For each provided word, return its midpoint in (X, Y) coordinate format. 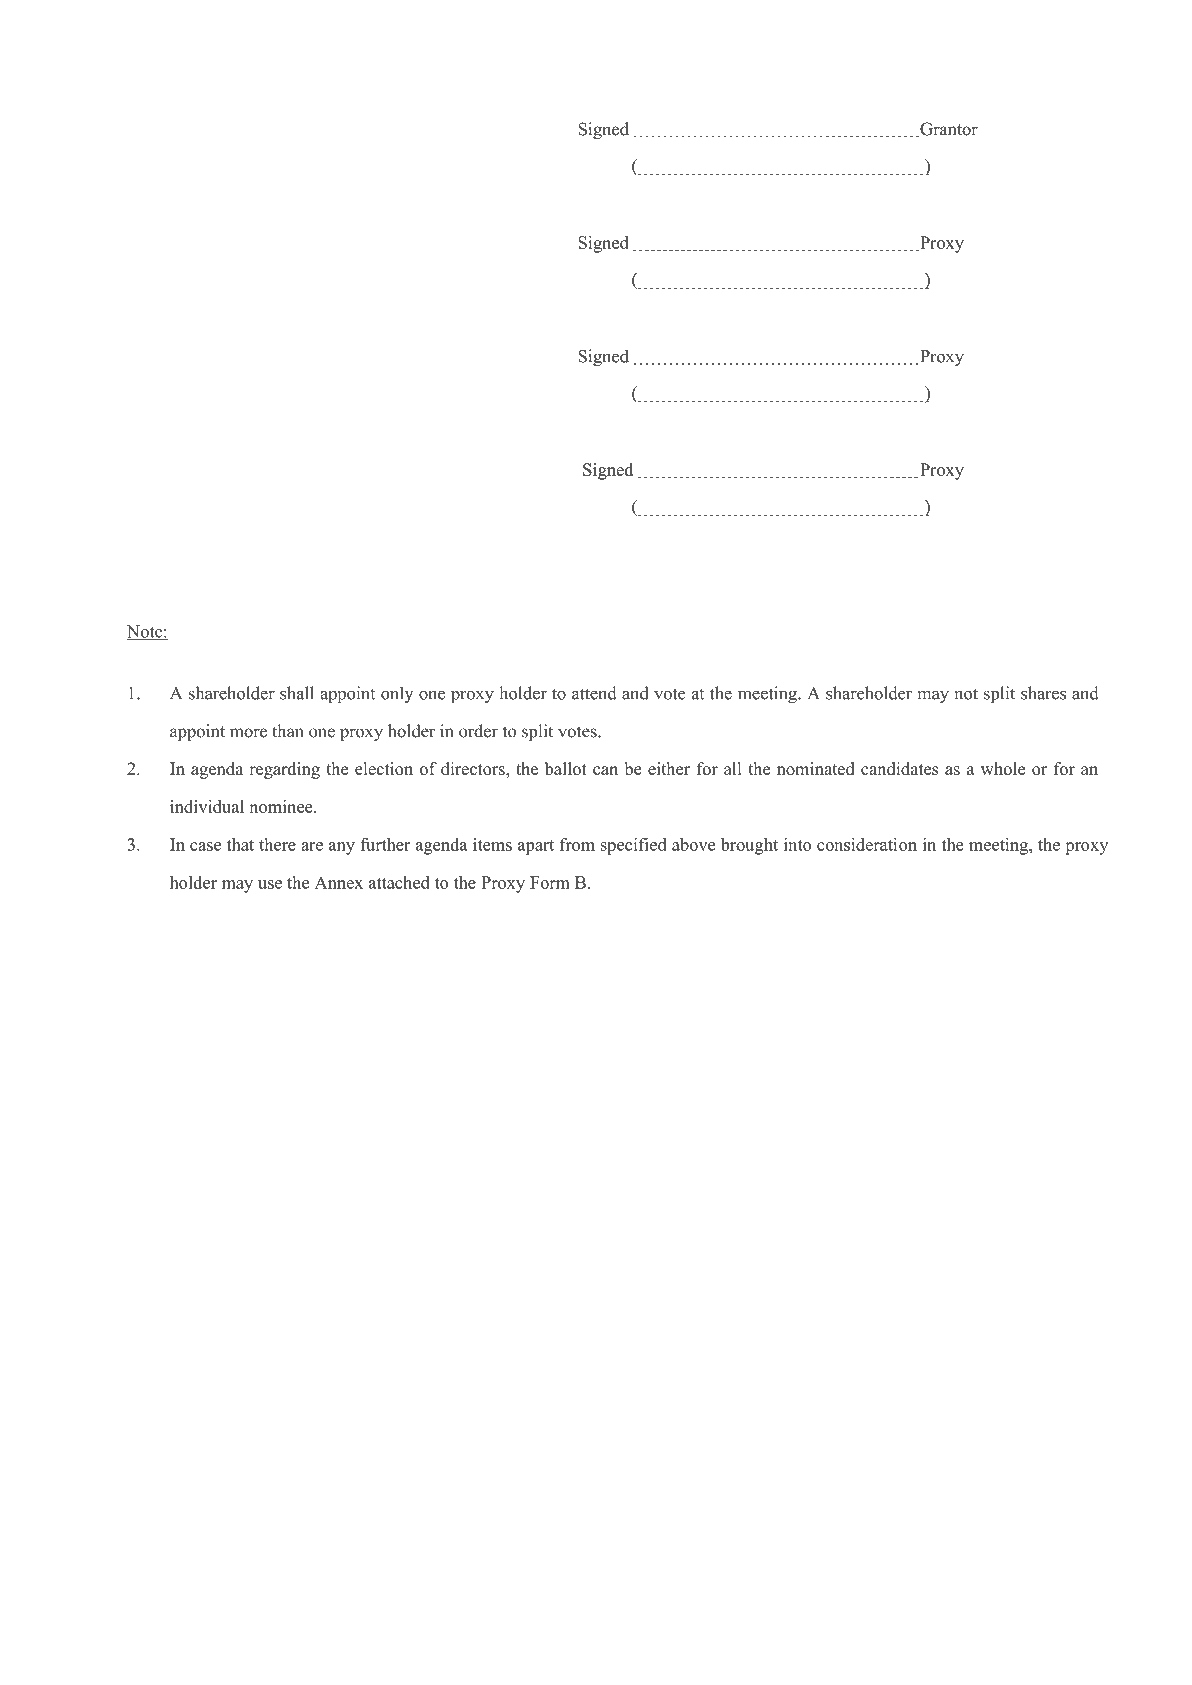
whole (1003, 768)
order (478, 731)
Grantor (948, 130)
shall (297, 693)
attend (594, 693)
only (397, 694)
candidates (899, 768)
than (288, 731)
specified (634, 846)
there (277, 844)
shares (1043, 693)
